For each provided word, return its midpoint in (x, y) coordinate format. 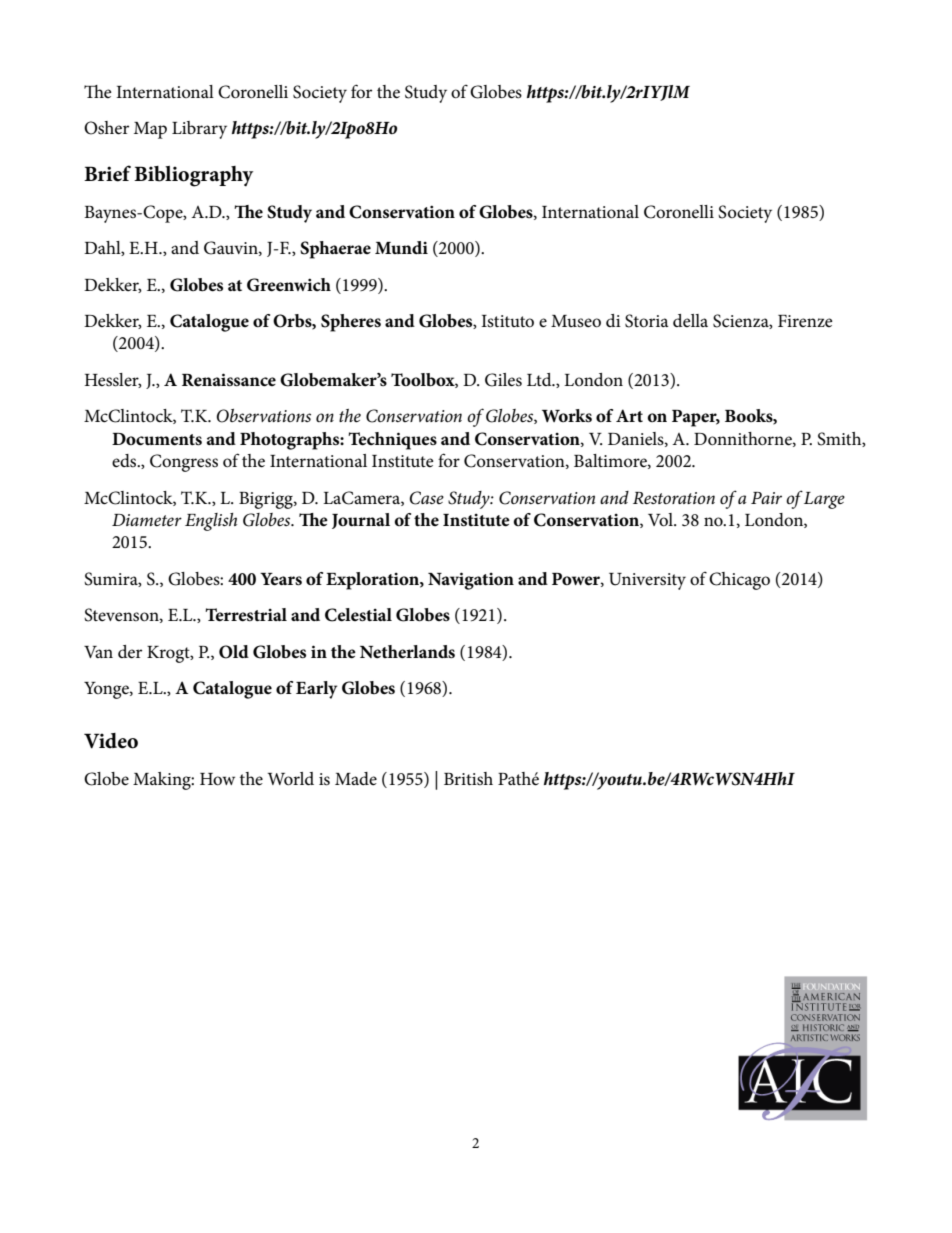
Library (199, 130)
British (468, 779)
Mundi (401, 247)
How (217, 779)
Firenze (805, 321)
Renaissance (229, 380)
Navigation (471, 581)
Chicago (739, 581)
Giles (503, 380)
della (690, 320)
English (211, 522)
